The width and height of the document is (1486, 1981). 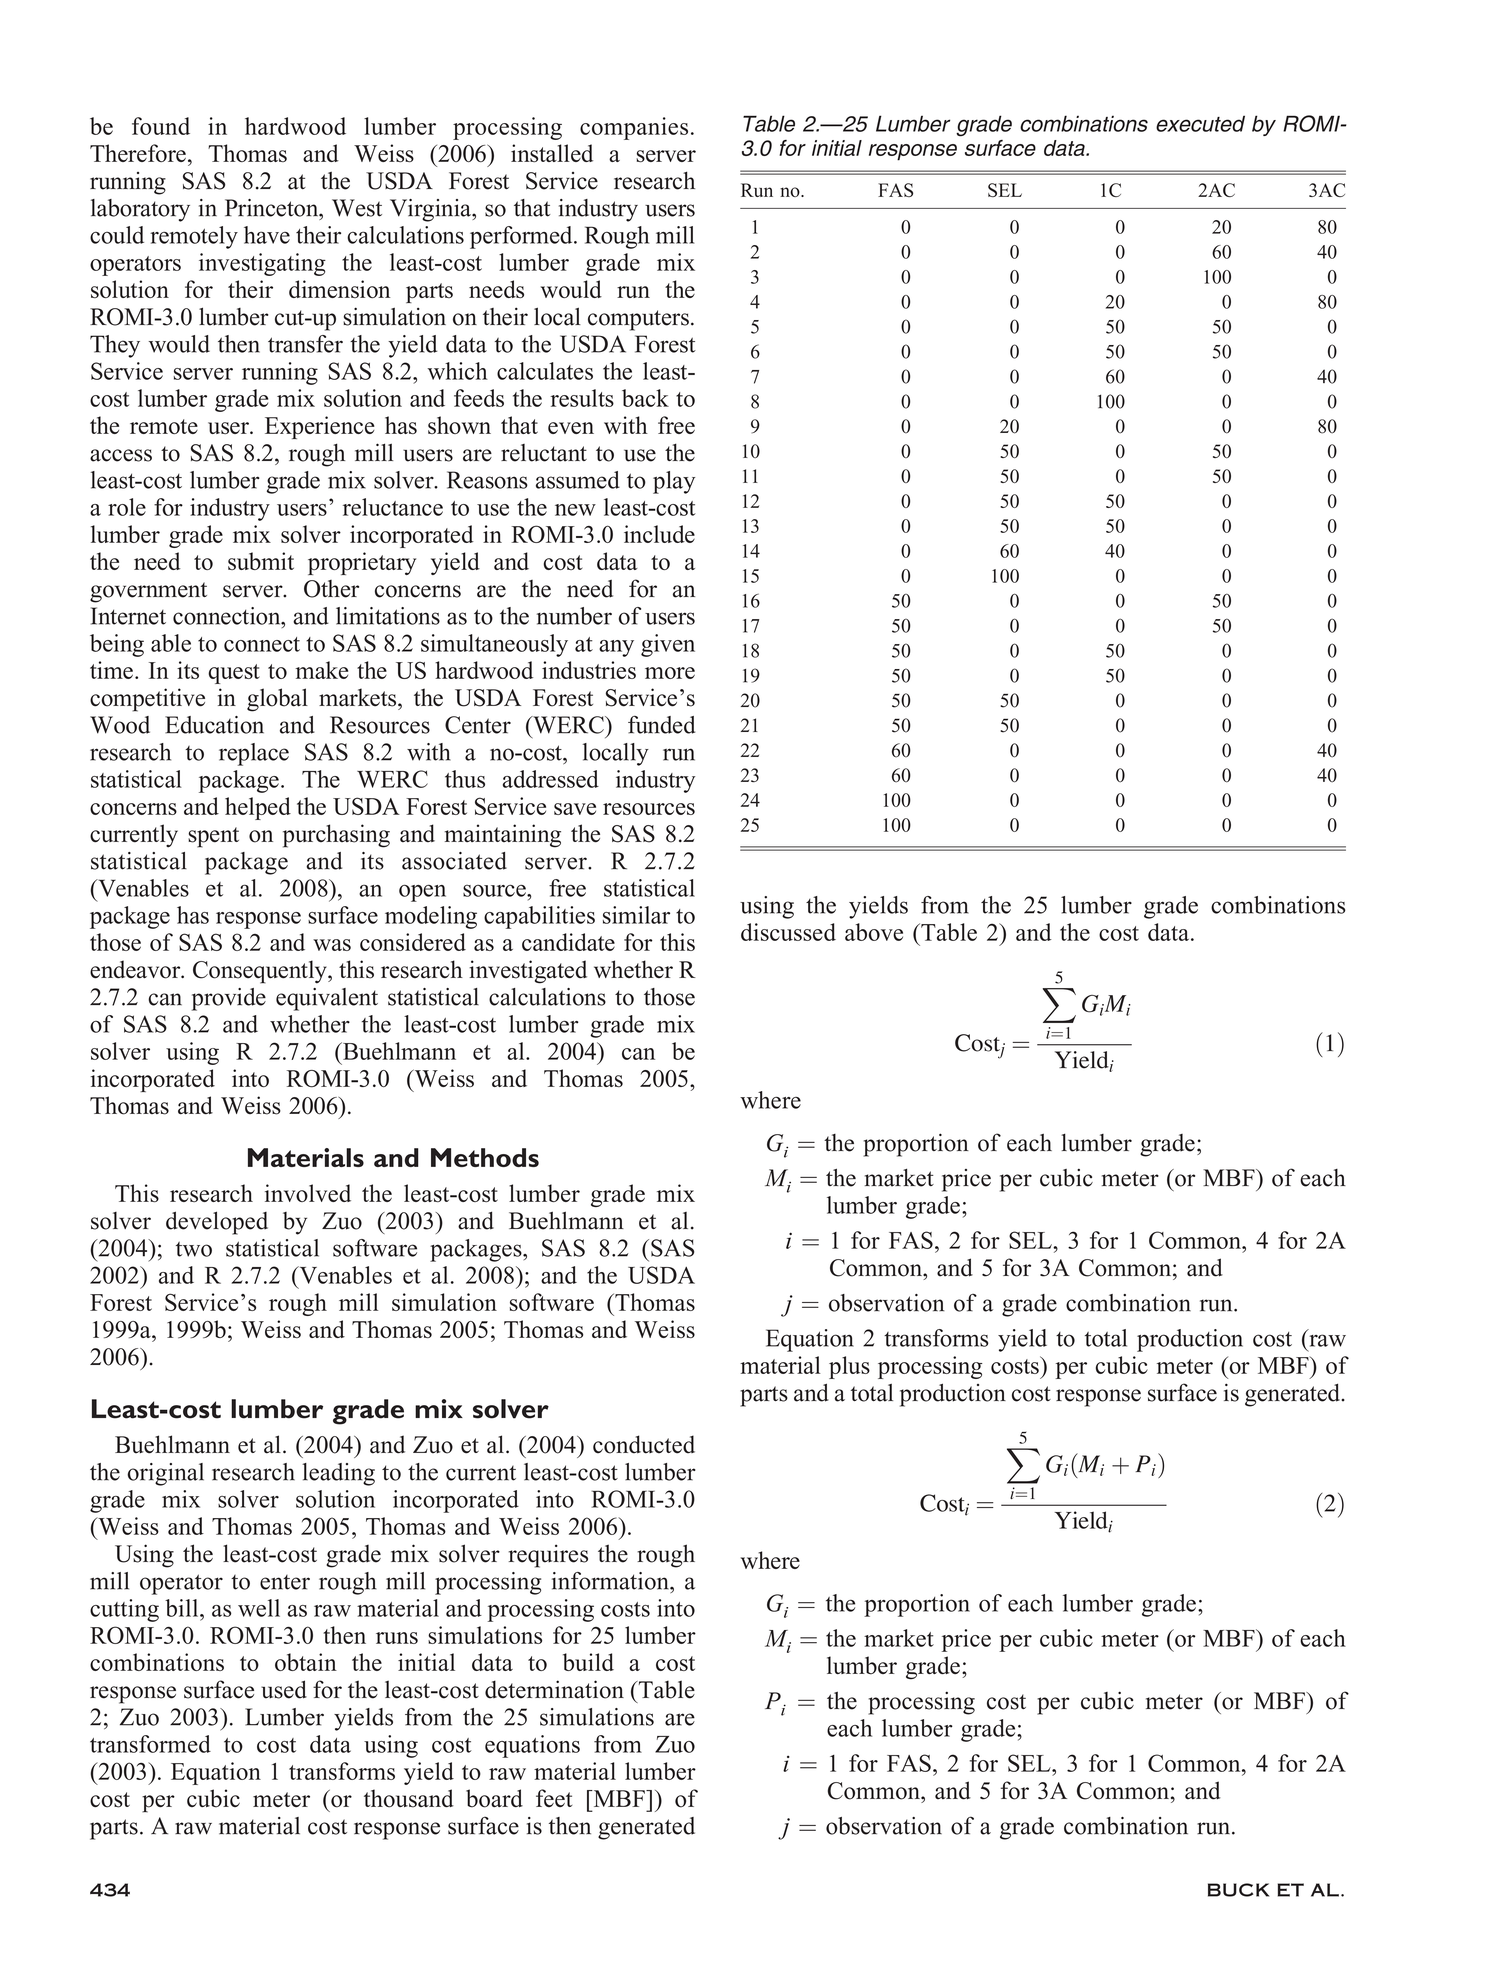 I want to click on conducted, so click(x=644, y=1444).
